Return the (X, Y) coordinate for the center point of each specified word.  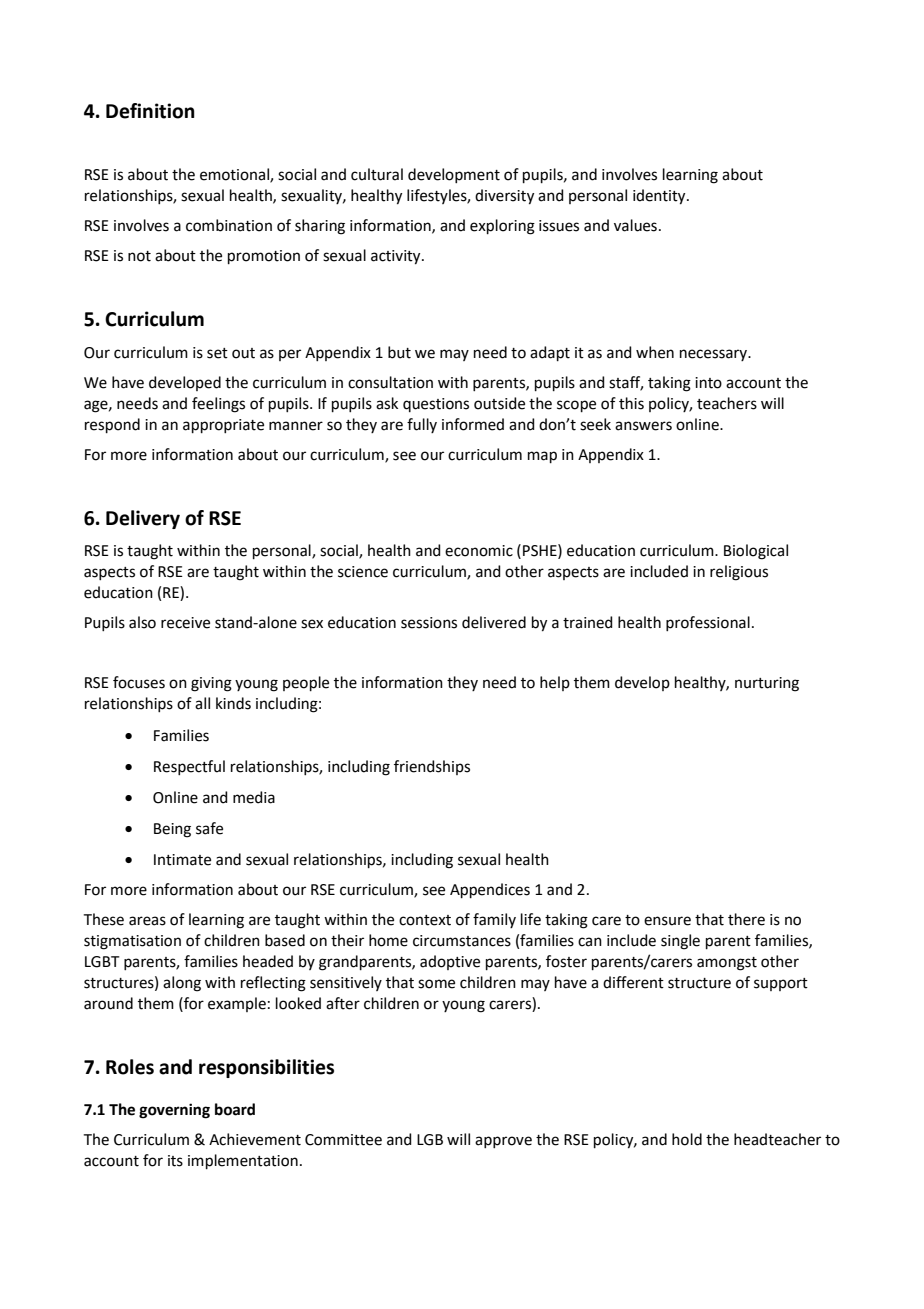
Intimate (182, 860)
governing (174, 1111)
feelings (218, 405)
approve (503, 1142)
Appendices (490, 890)
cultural (377, 174)
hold (687, 1139)
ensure (667, 921)
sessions (429, 623)
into (708, 383)
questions (436, 405)
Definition (150, 111)
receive (185, 623)
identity (660, 197)
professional (708, 623)
